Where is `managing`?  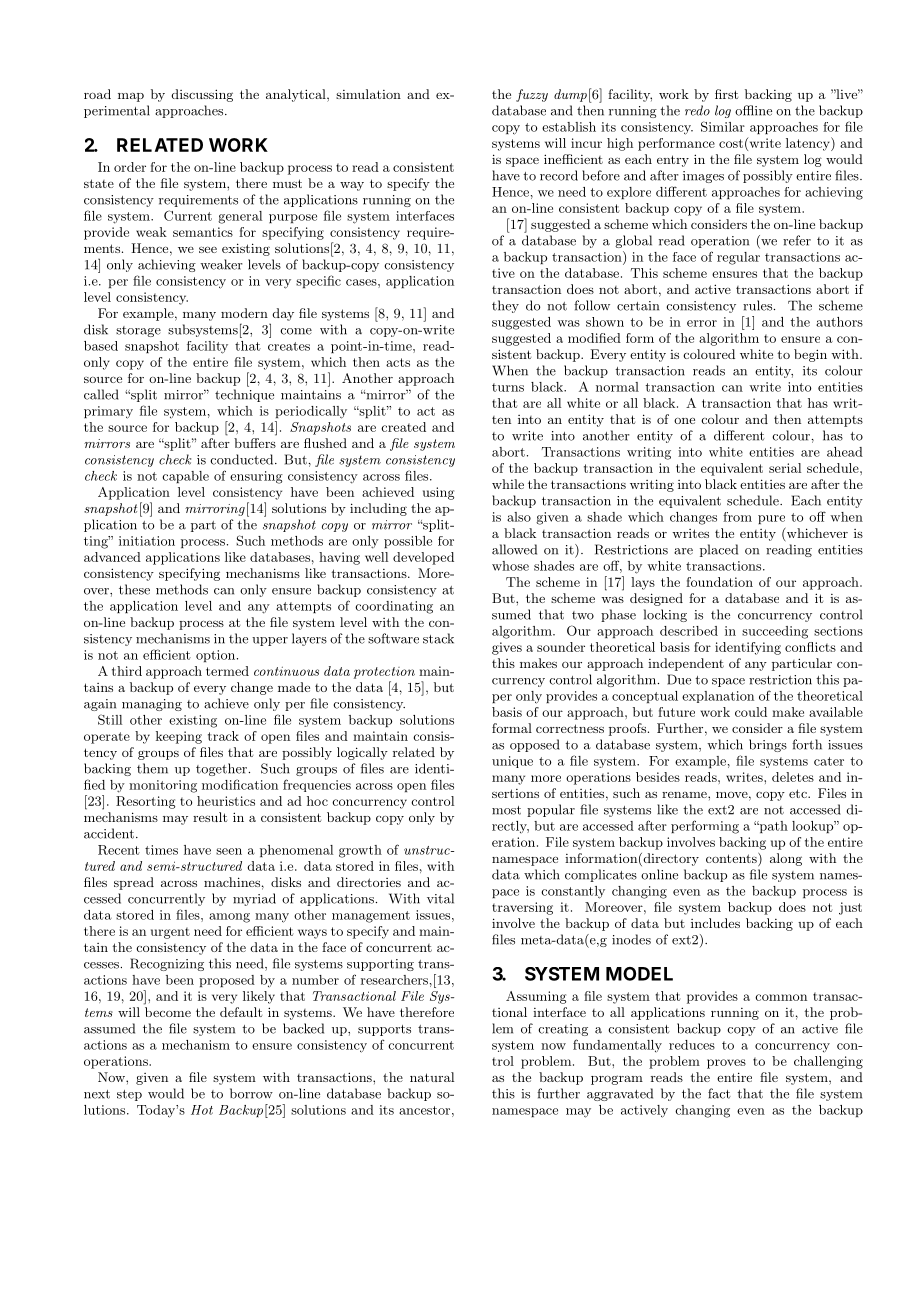
managing is located at coordinates (152, 705).
